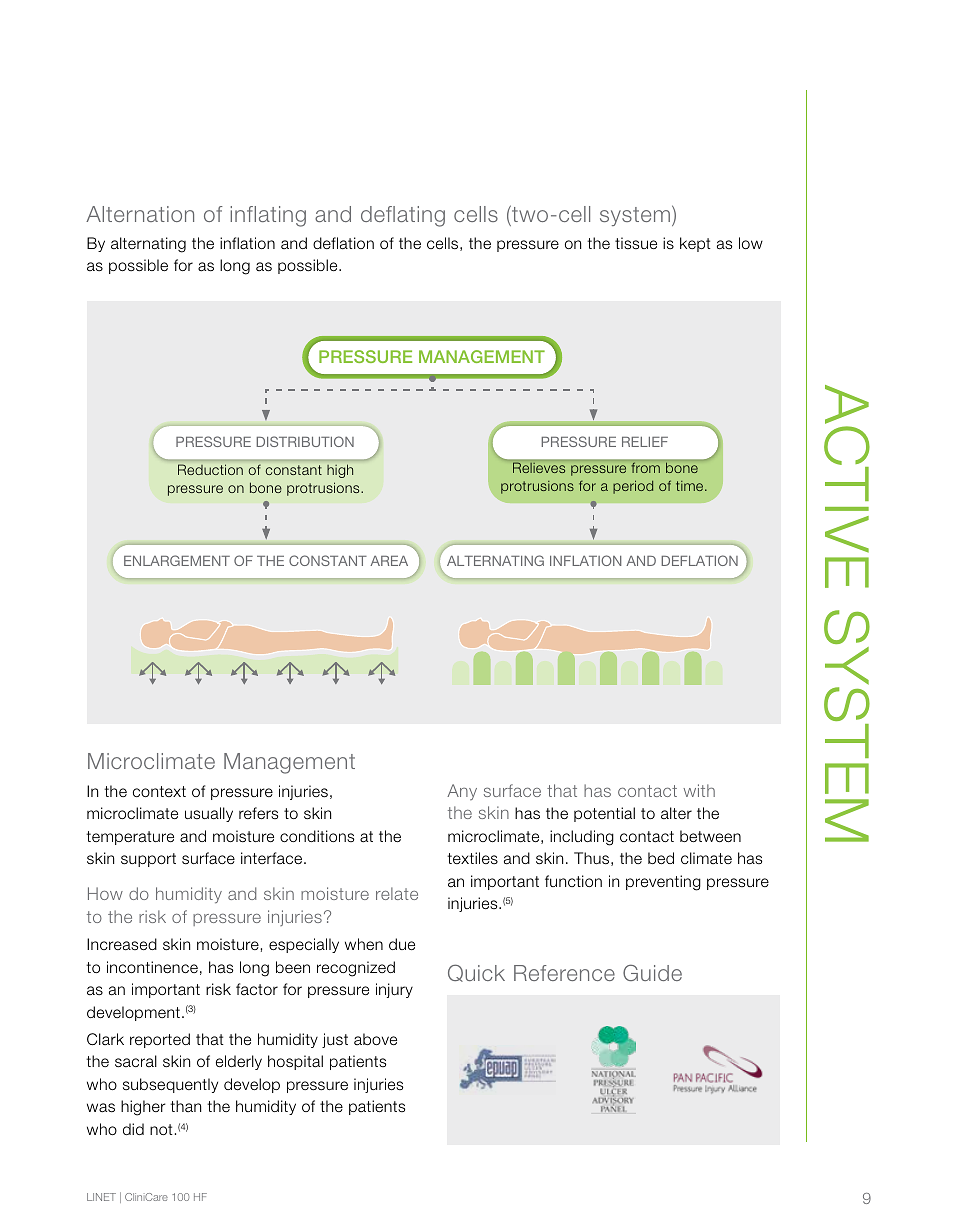 The width and height of the screenshot is (958, 1232). What do you see at coordinates (695, 244) in the screenshot?
I see `kept` at bounding box center [695, 244].
